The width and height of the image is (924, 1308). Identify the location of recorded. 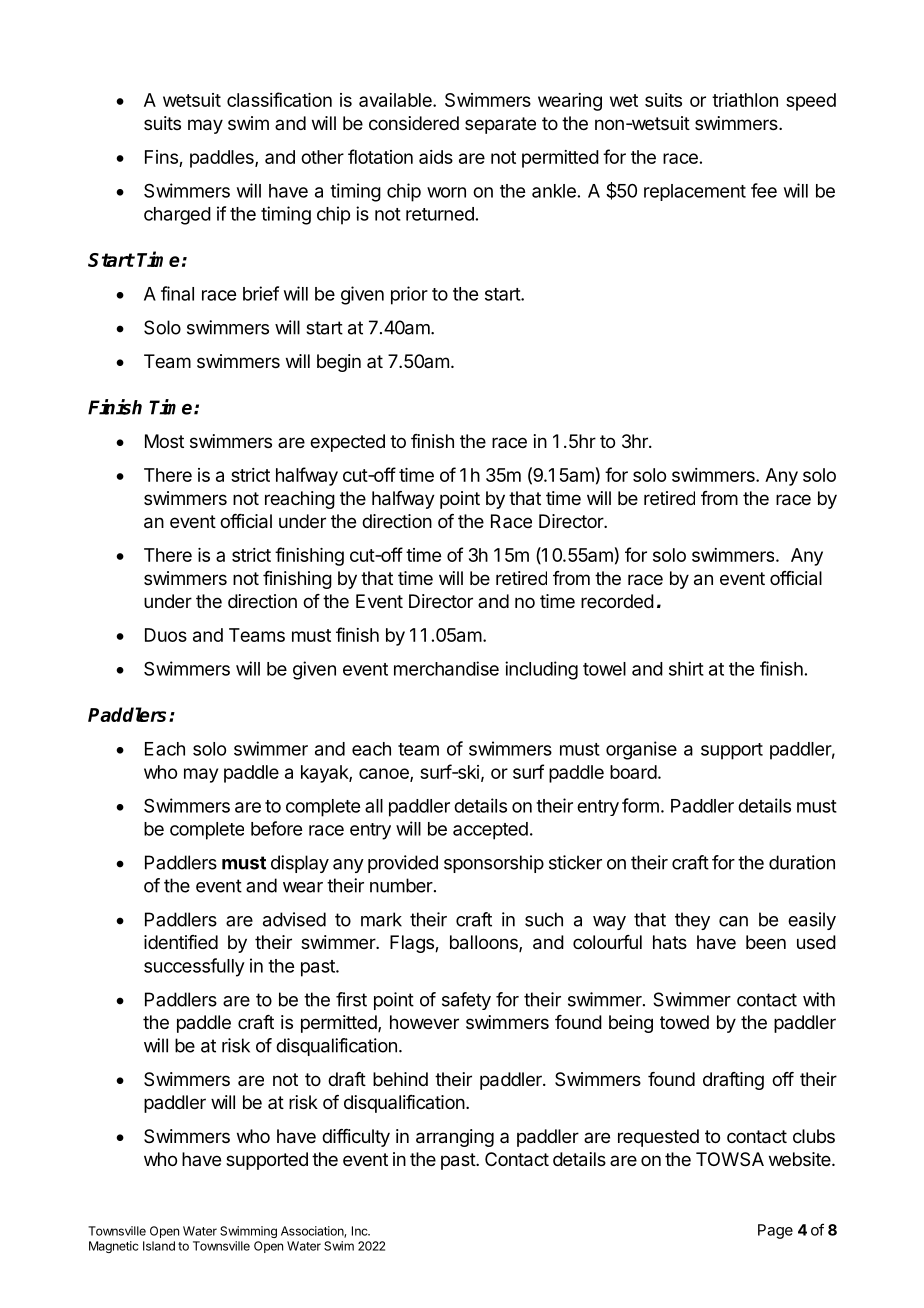
(617, 601).
